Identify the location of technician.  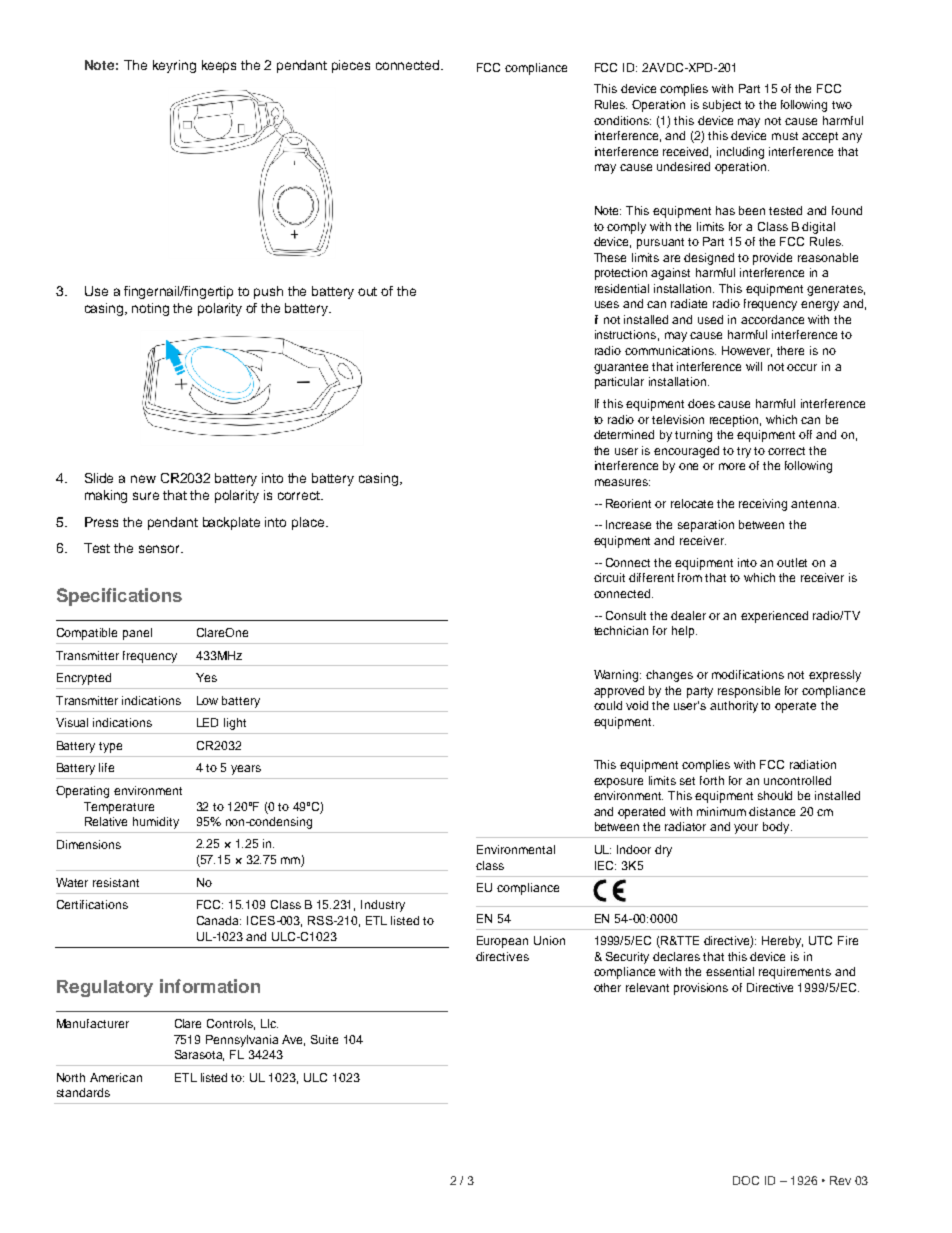
(621, 630).
